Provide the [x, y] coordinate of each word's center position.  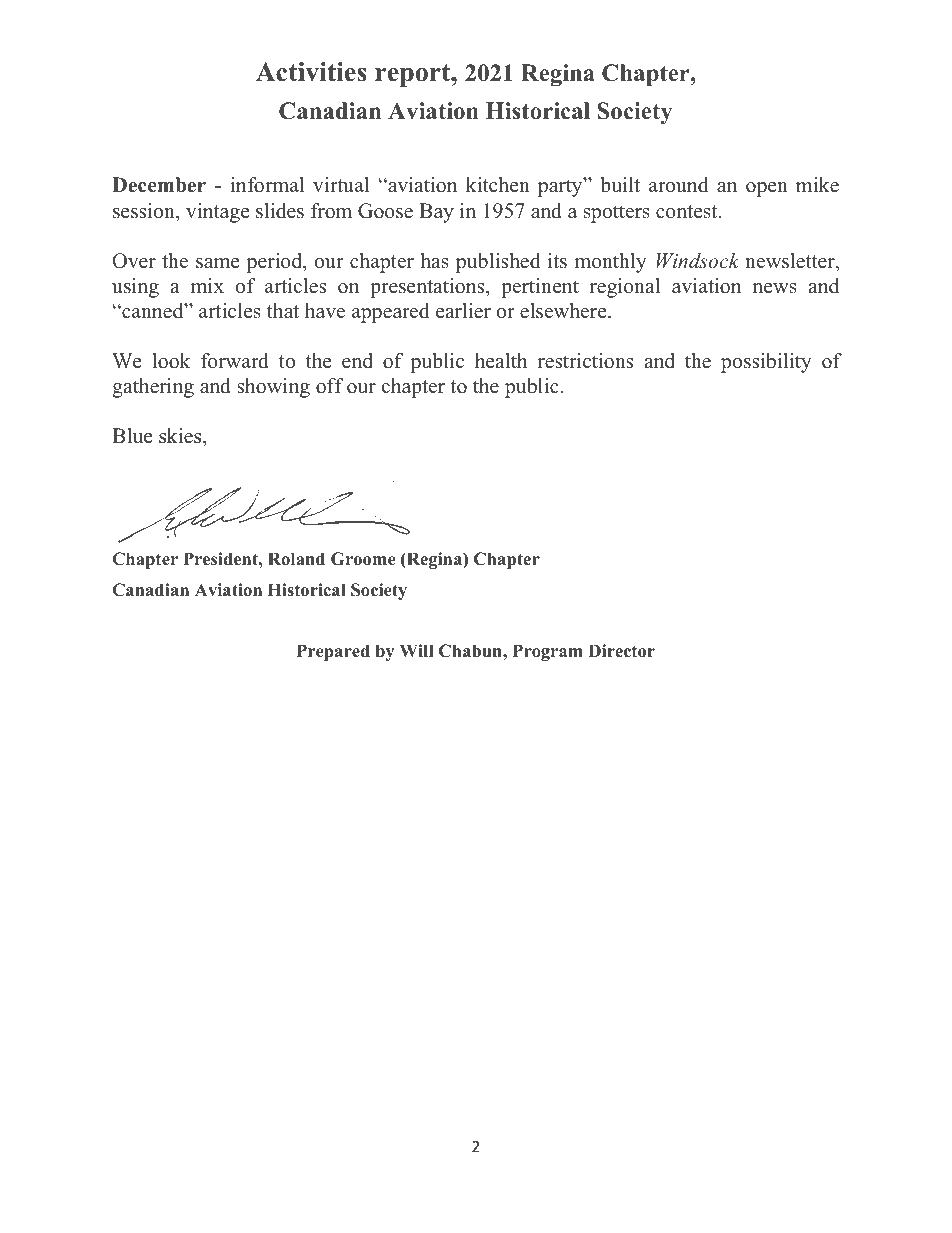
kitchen [498, 185]
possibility [766, 363]
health [501, 361]
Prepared [333, 652]
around [678, 185]
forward [235, 361]
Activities [311, 72]
